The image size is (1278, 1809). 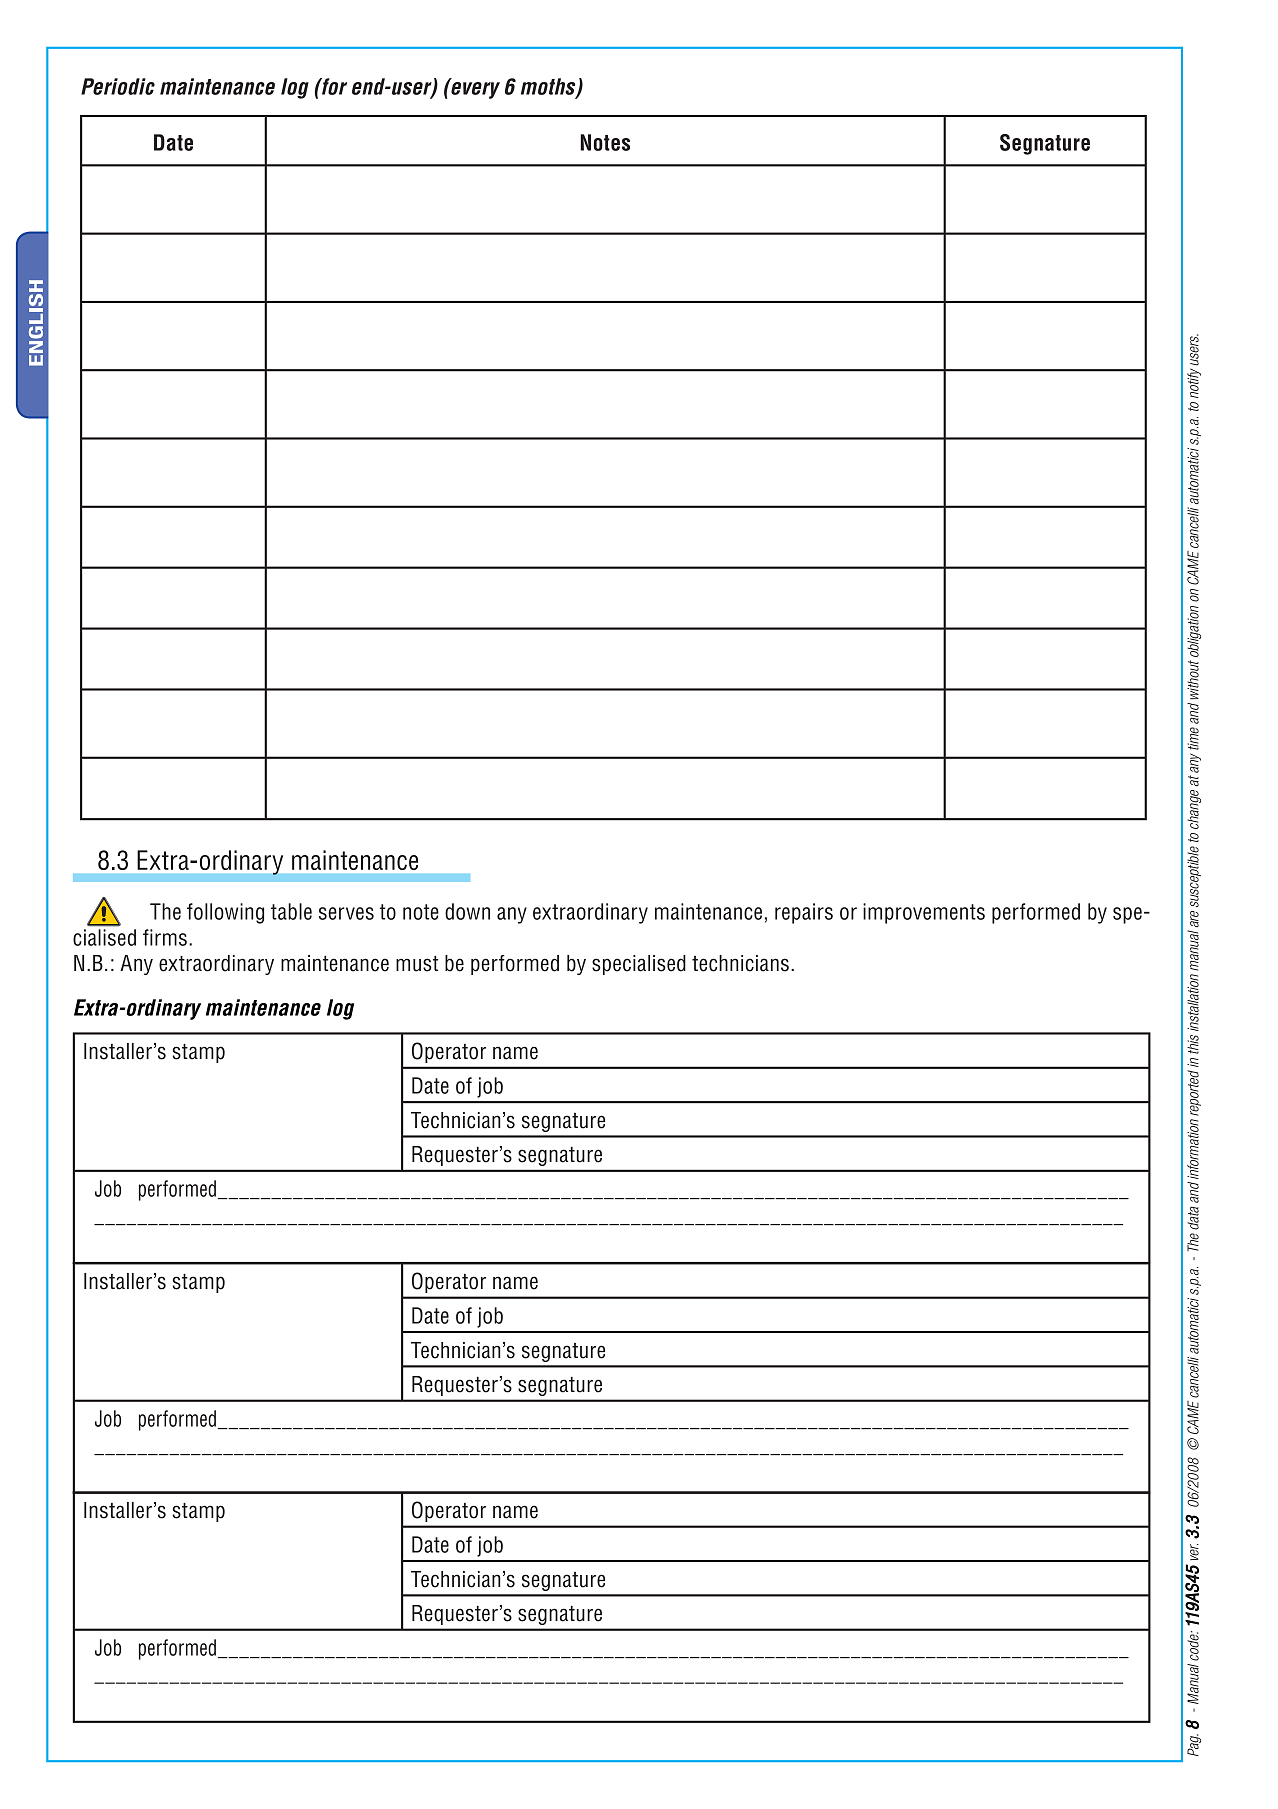 I want to click on must, so click(x=417, y=964).
